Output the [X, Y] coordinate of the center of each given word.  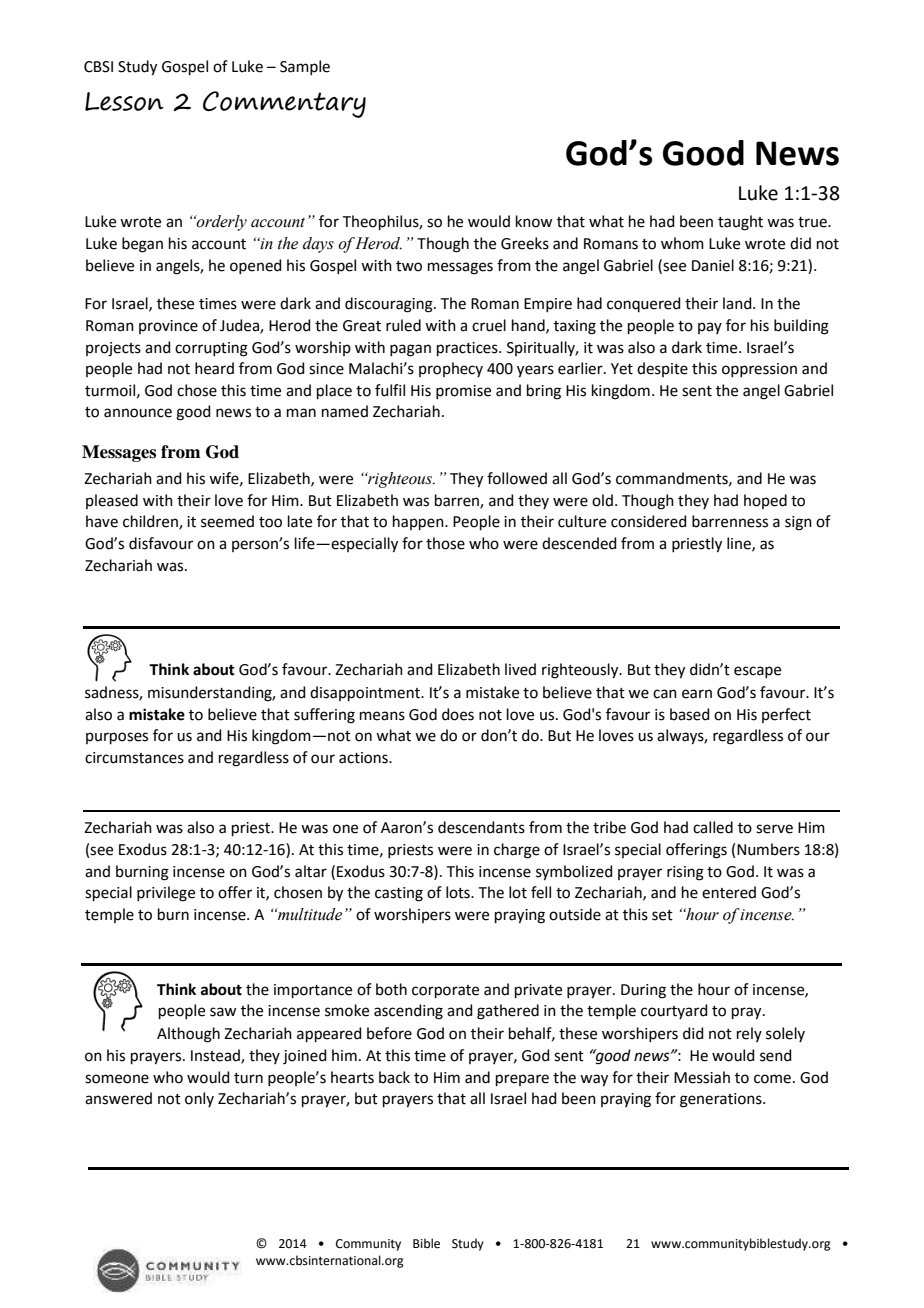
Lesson [124, 101]
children [151, 522]
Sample [305, 67]
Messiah [702, 1077]
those [445, 543]
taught [740, 223]
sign [798, 523]
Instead [216, 1056]
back [394, 1077]
